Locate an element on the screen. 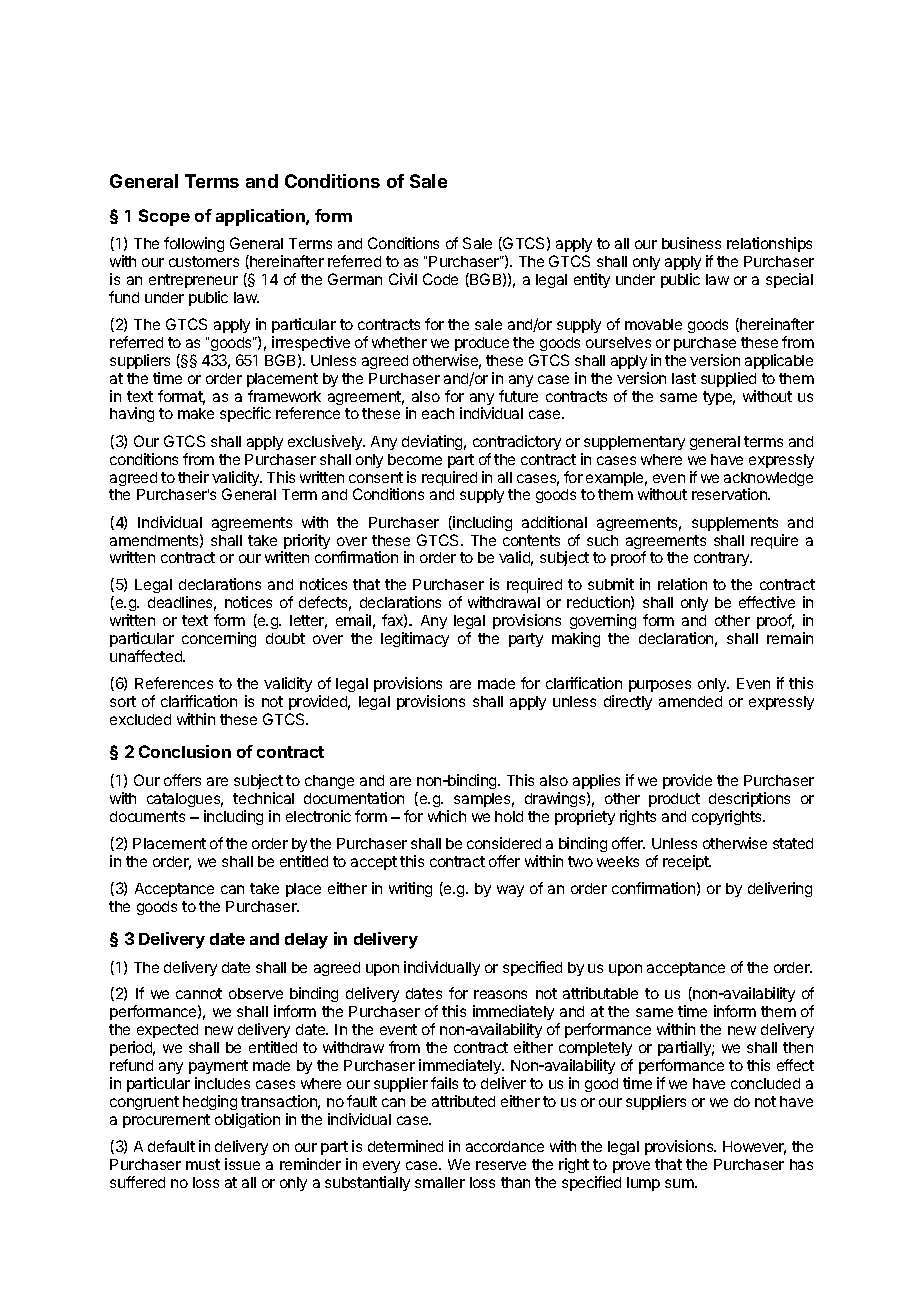 Image resolution: width=924 pixels, height=1308 pixels. considered is located at coordinates (504, 843).
